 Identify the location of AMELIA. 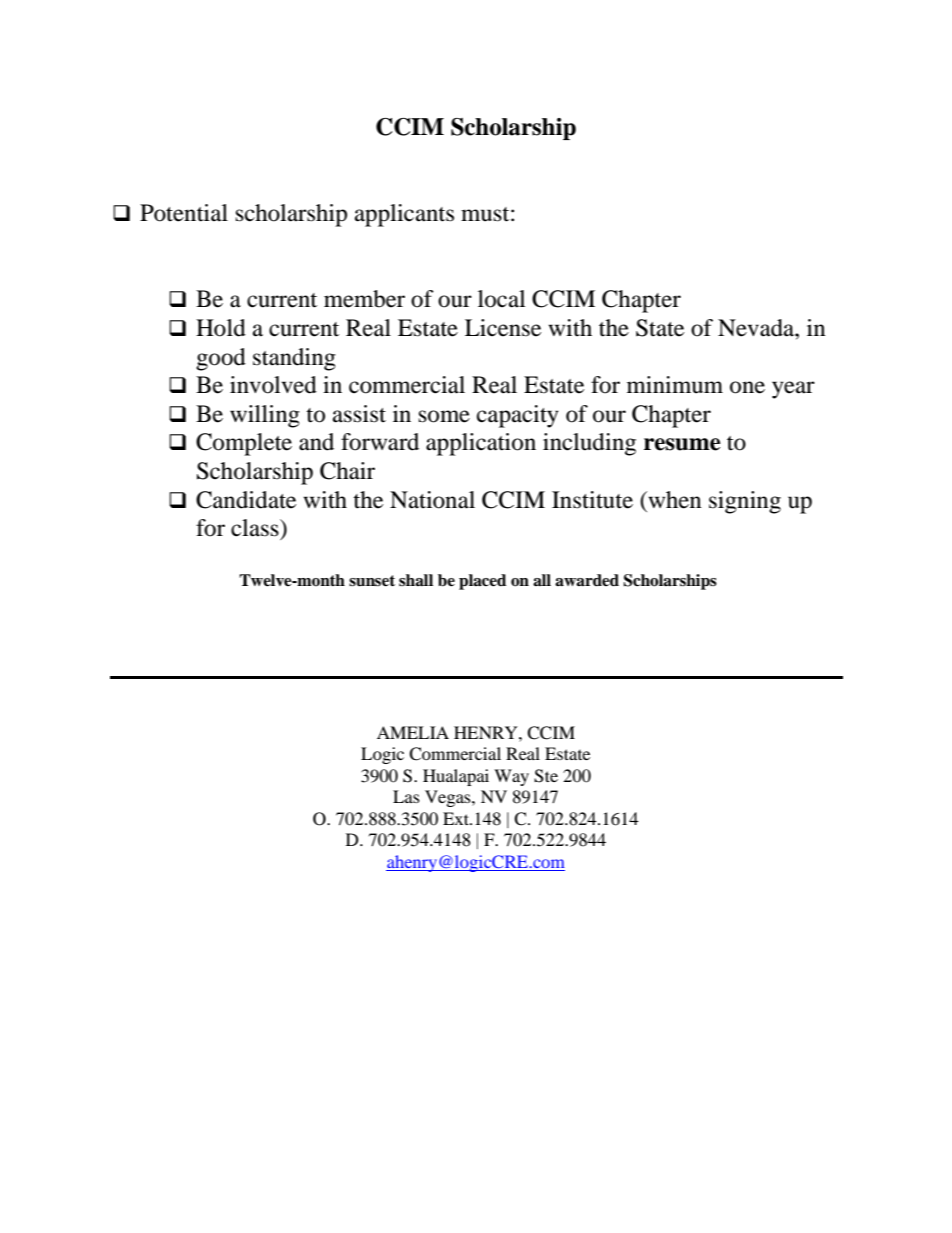
(413, 732).
